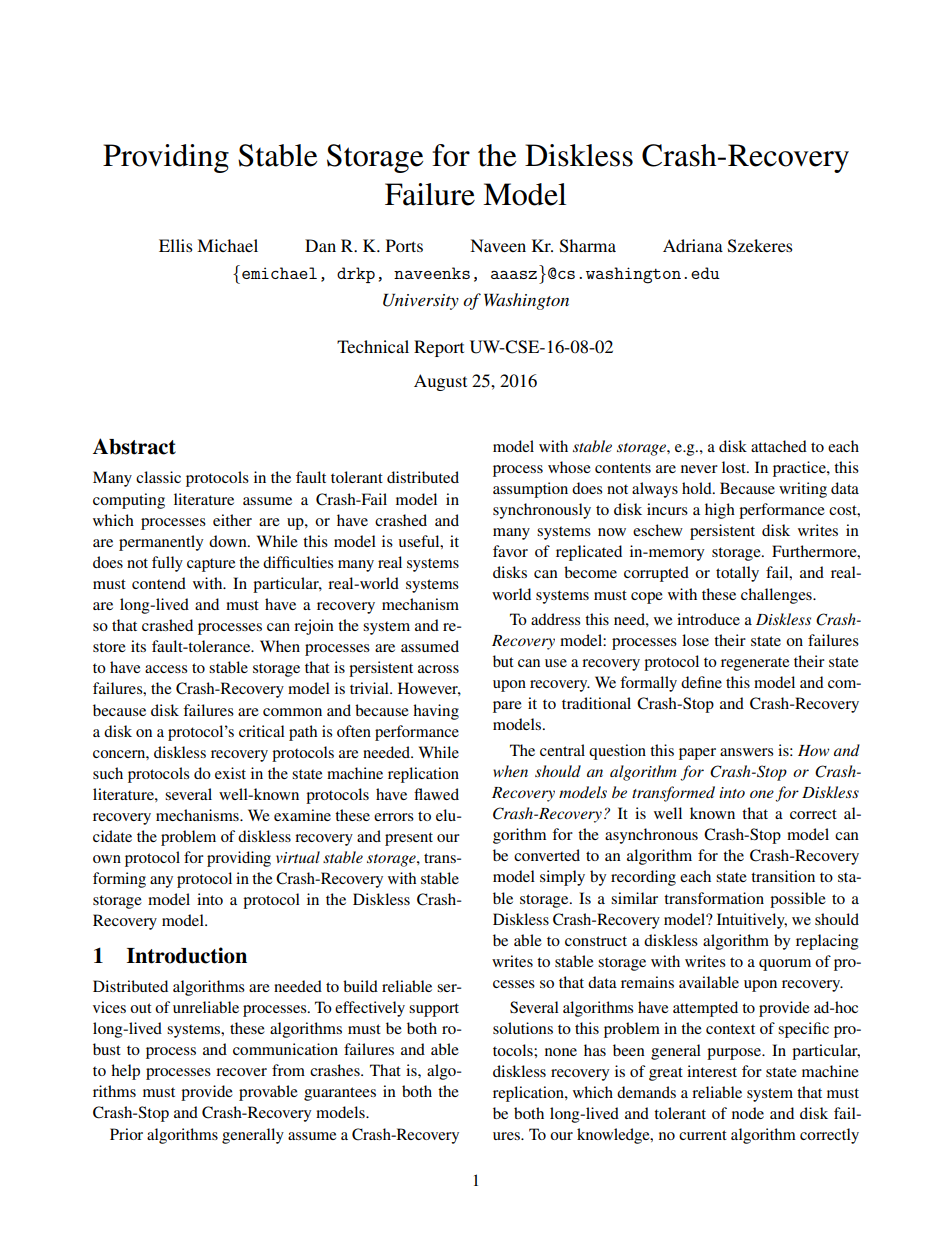  I want to click on present, so click(409, 839).
